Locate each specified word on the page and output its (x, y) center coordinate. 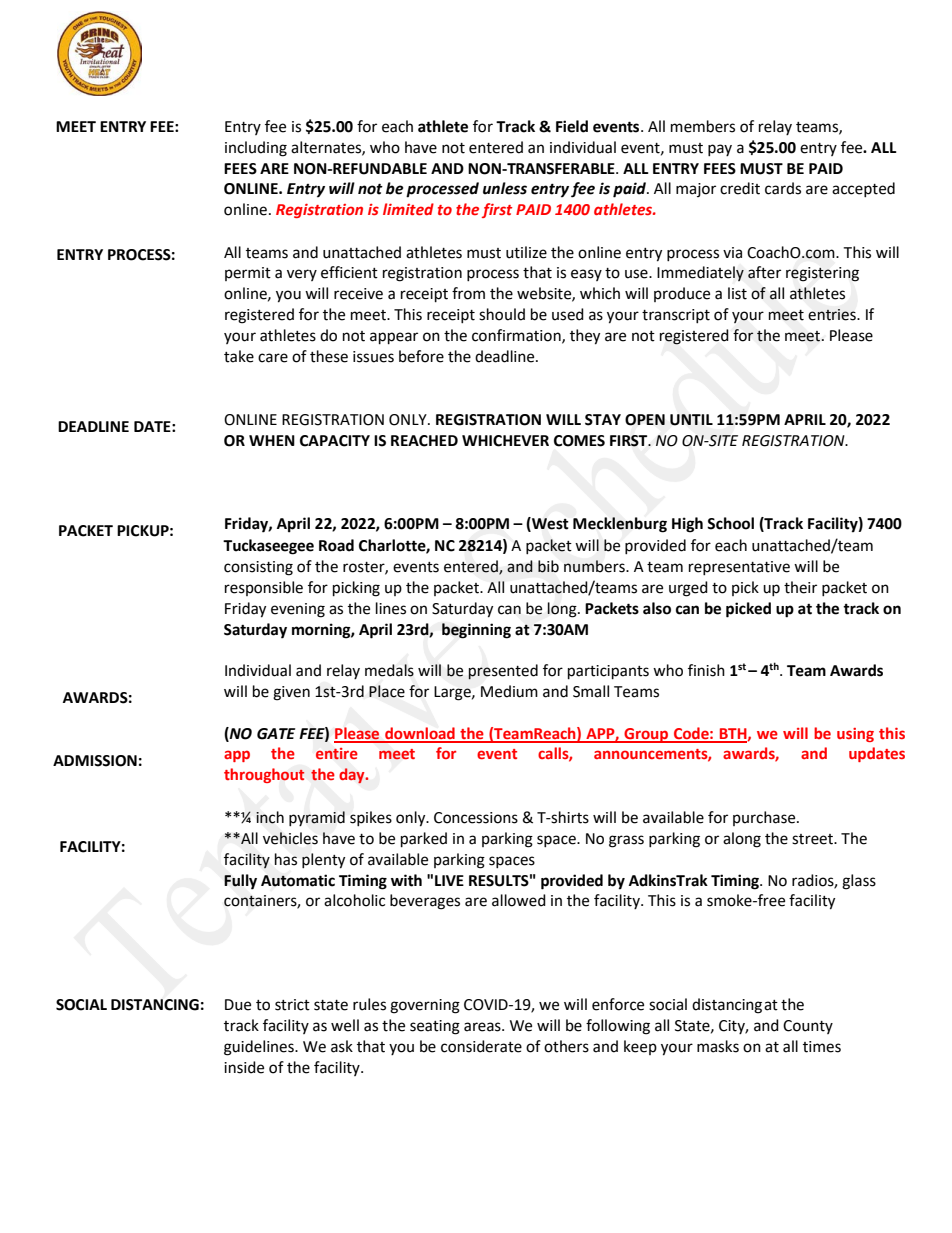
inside (244, 1067)
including (256, 149)
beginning (476, 631)
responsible (264, 588)
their (800, 587)
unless (505, 188)
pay (720, 150)
